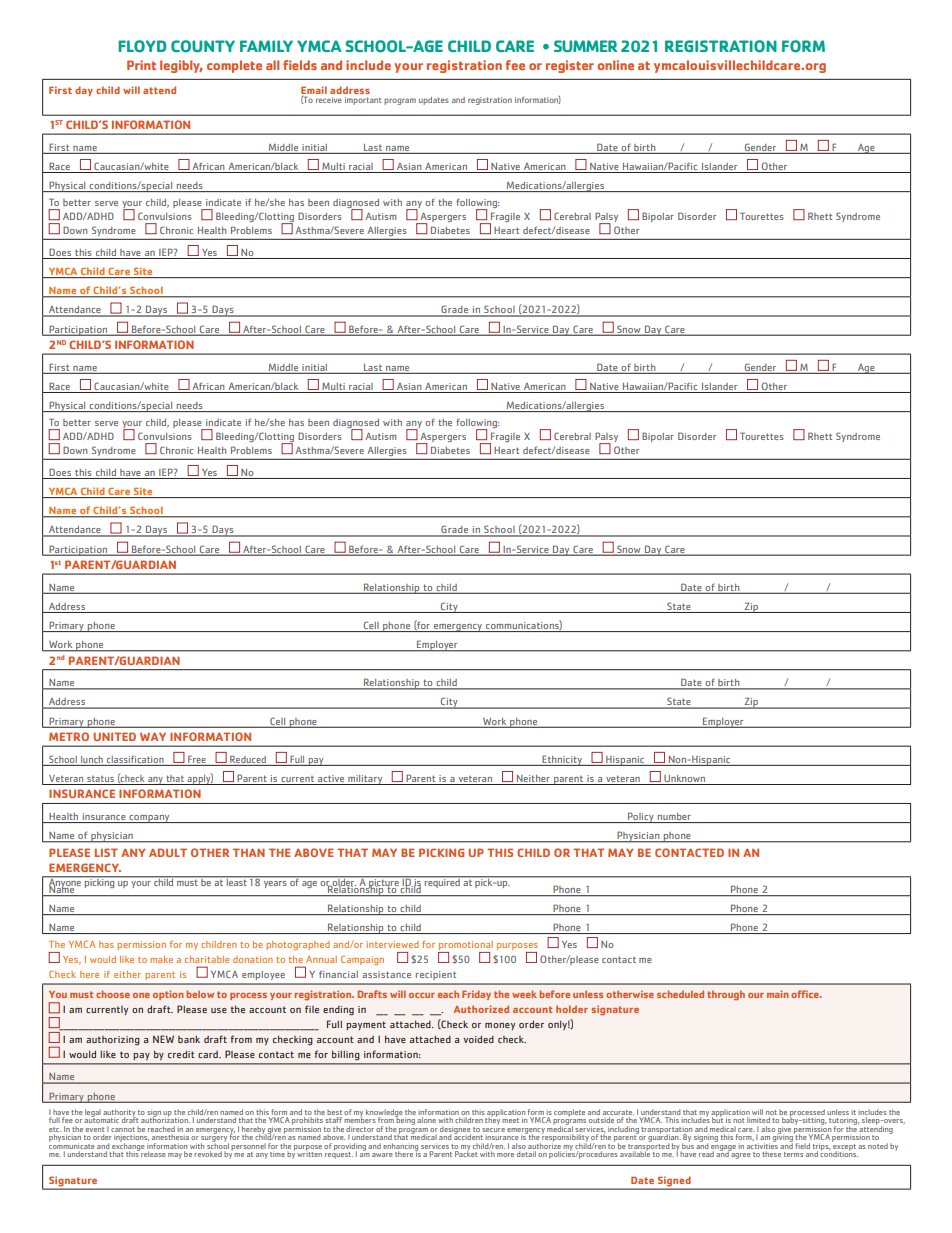  I want to click on register, so click(570, 66).
